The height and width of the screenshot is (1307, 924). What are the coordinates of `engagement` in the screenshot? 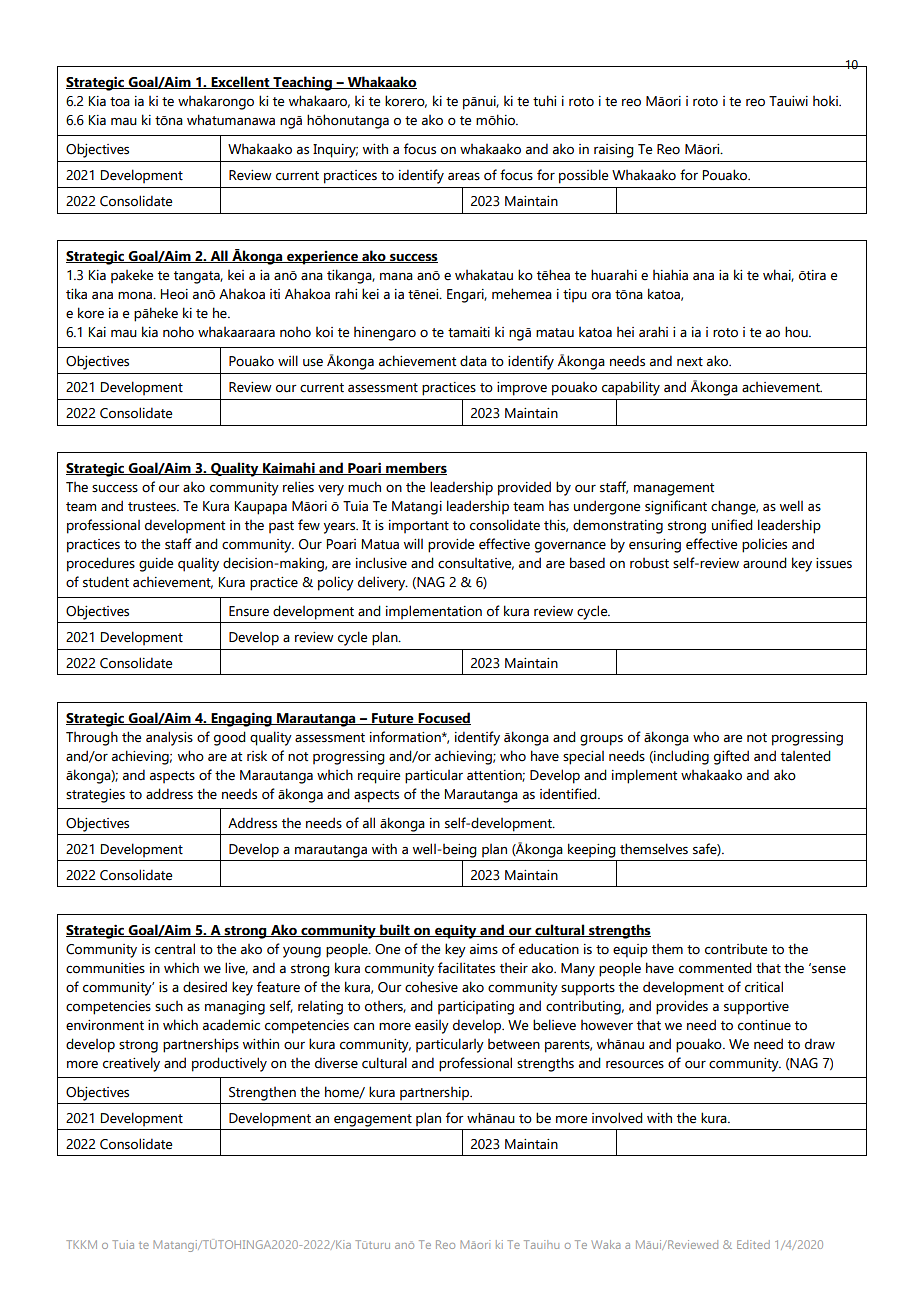 It's located at (373, 1120).
